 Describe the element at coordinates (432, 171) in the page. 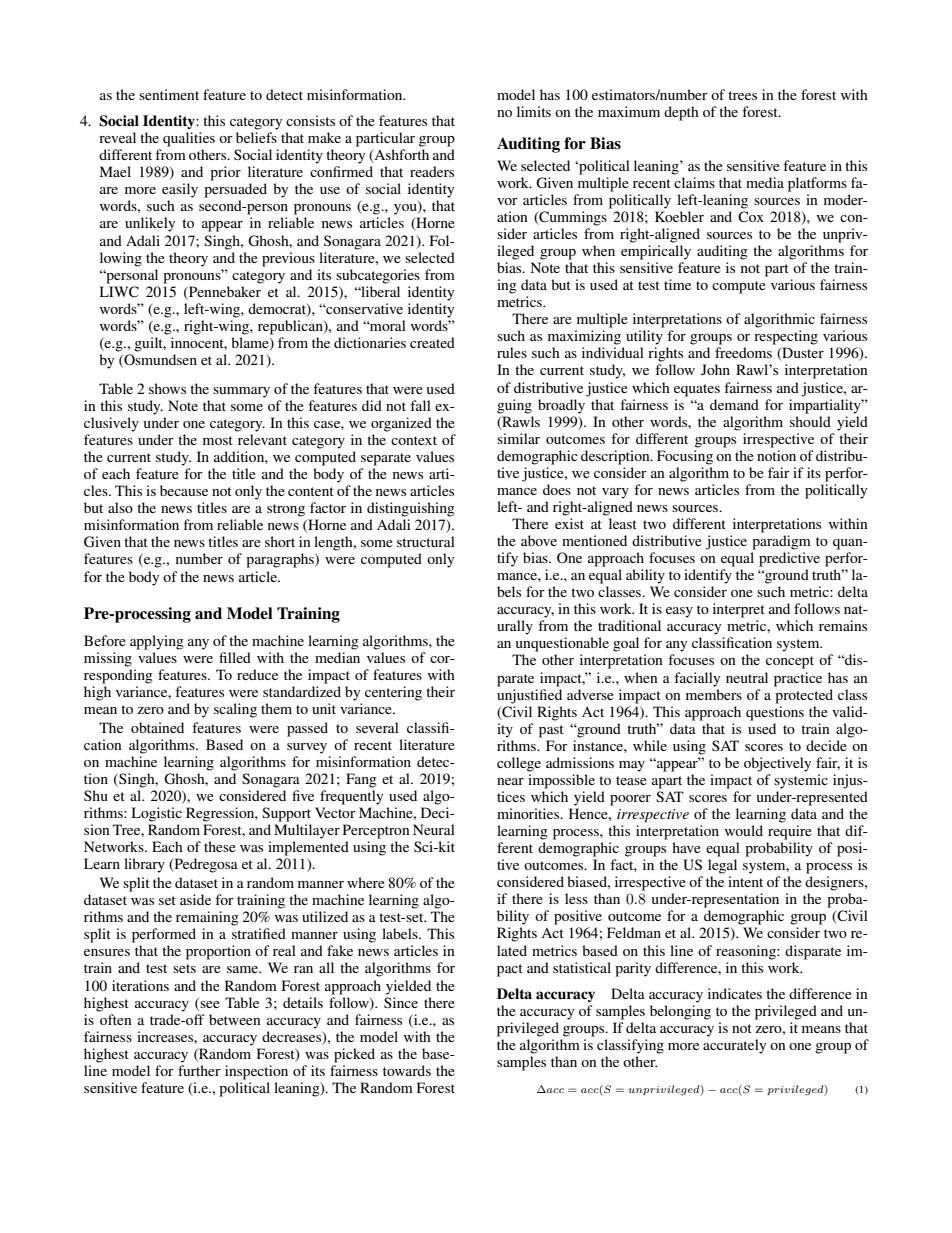

I see `readers` at that location.
